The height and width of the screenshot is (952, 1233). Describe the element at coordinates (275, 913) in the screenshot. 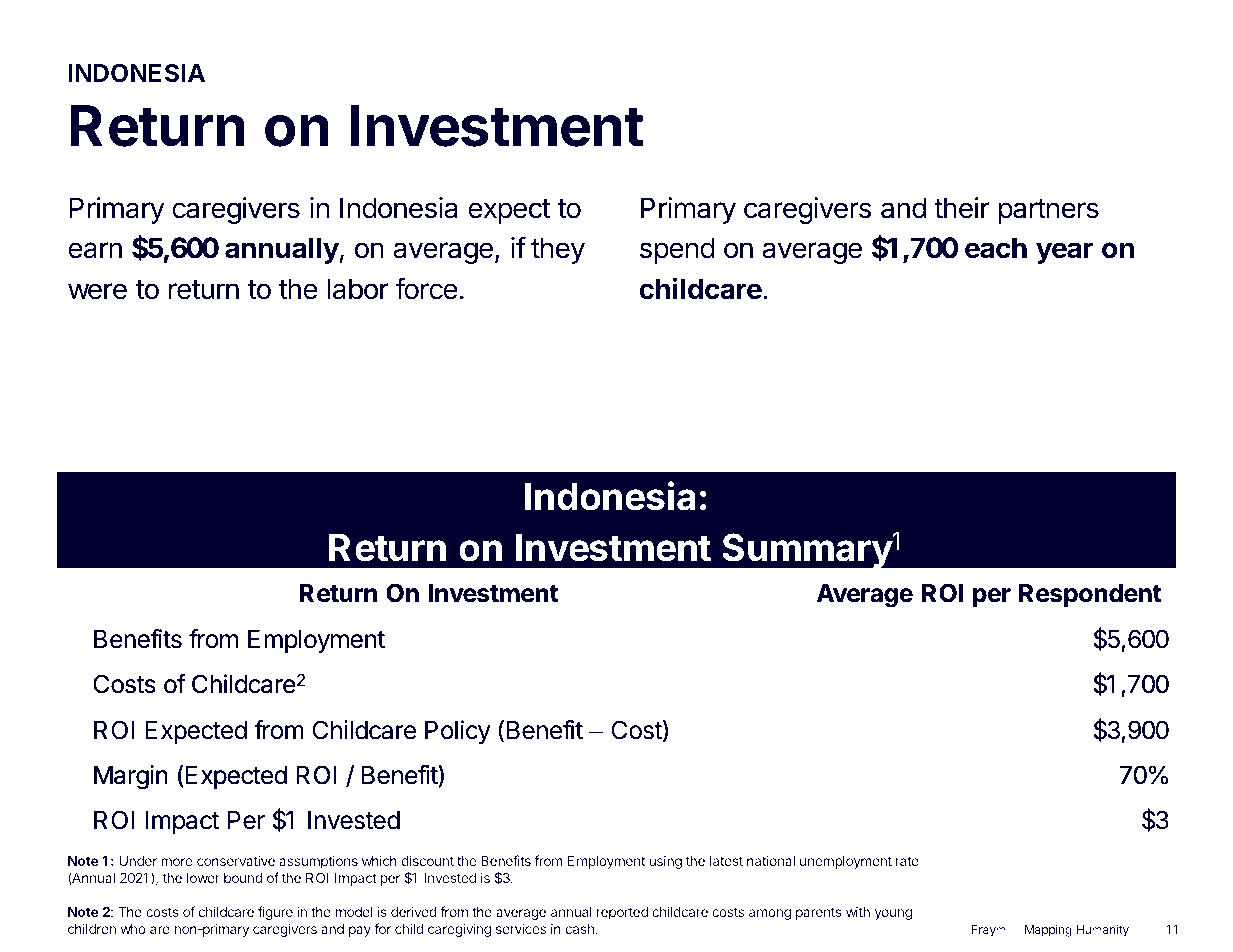

I see `figure` at that location.
